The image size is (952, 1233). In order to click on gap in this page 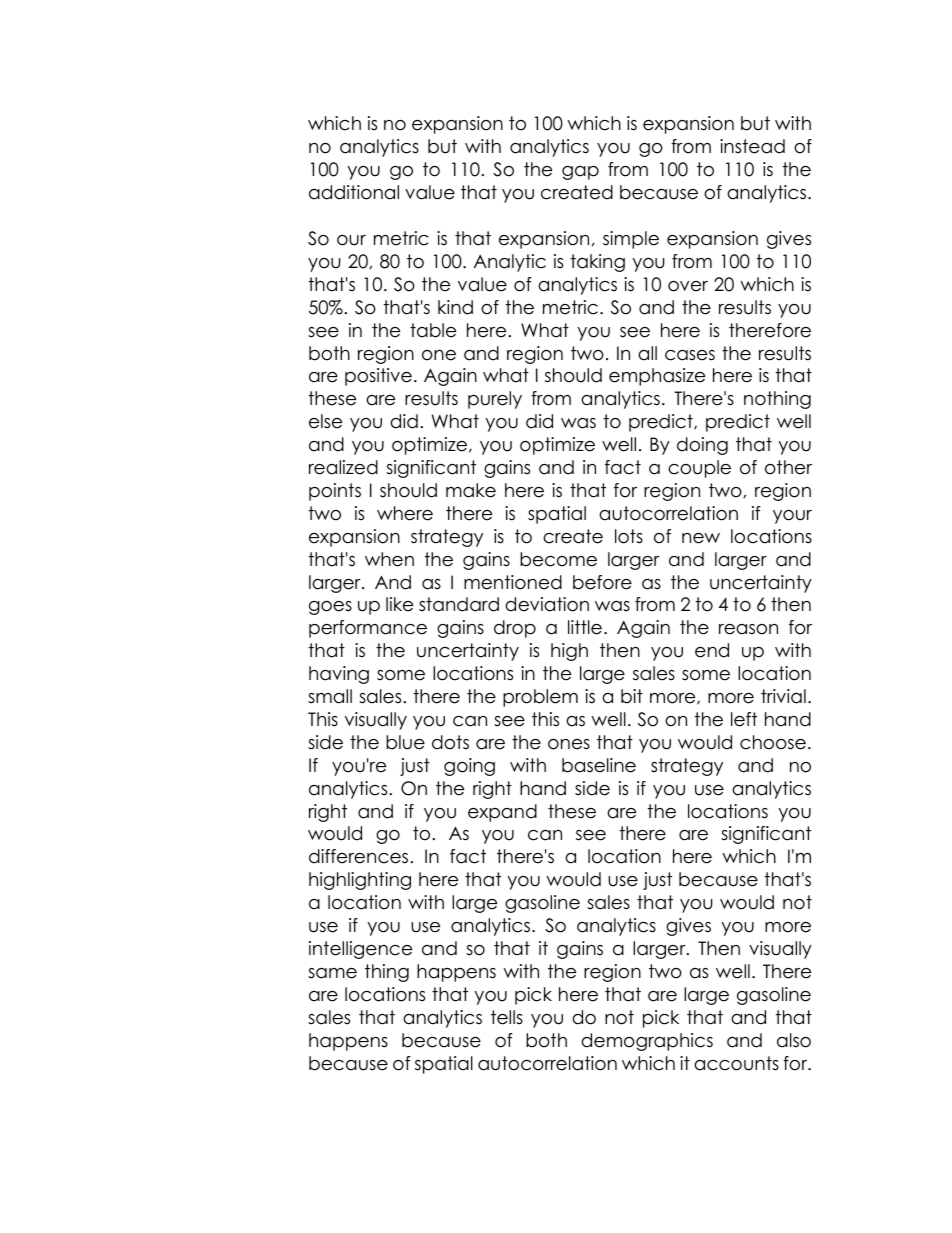, I will do `click(580, 173)`.
